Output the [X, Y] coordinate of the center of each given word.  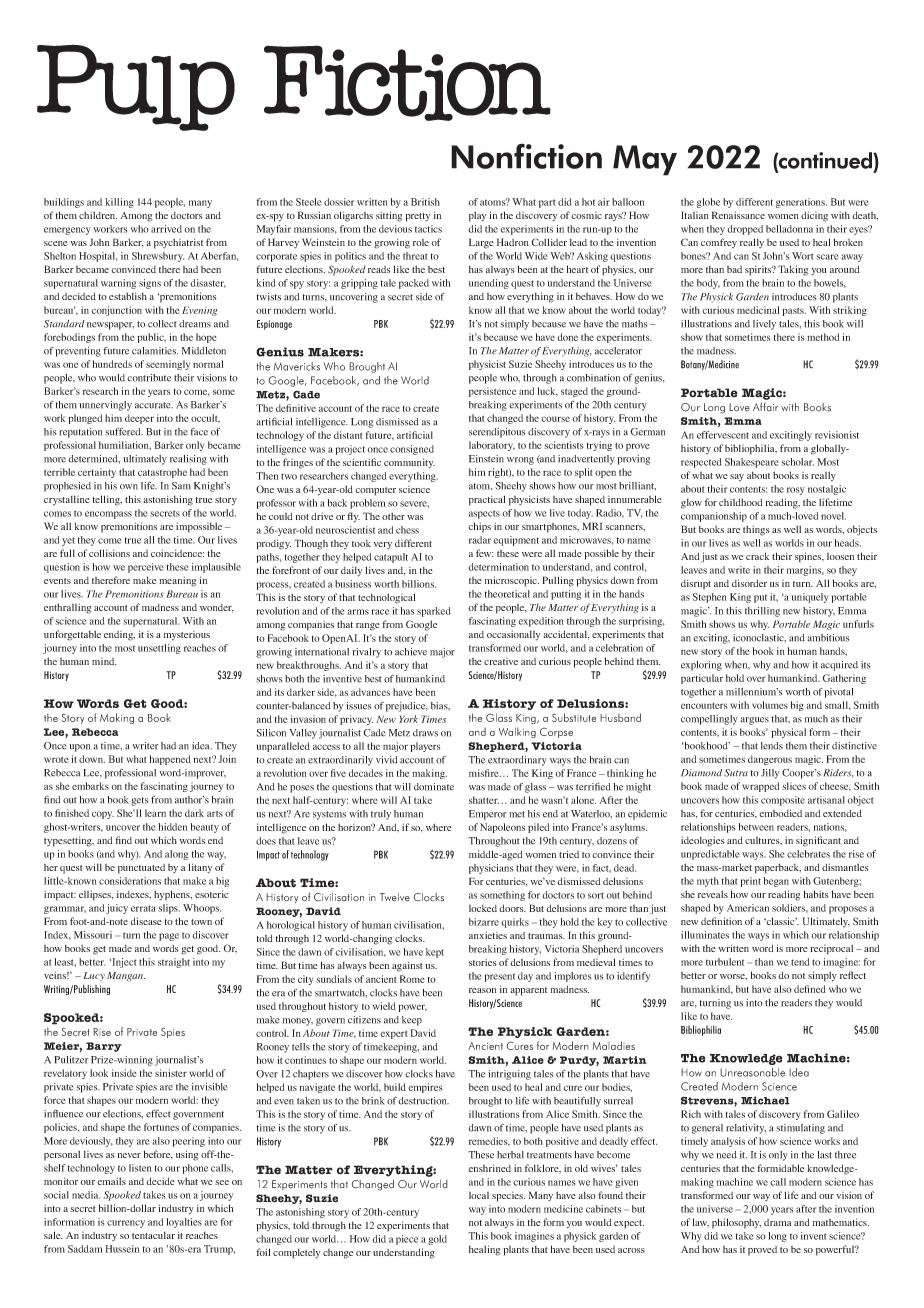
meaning [178, 581]
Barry [104, 1047]
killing [119, 203]
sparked [433, 612]
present [500, 978]
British [425, 202]
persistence [492, 392]
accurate [154, 405]
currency [126, 1224]
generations [801, 203]
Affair [765, 406]
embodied [780, 813]
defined [810, 989]
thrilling [762, 612]
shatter [484, 800]
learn [155, 813]
